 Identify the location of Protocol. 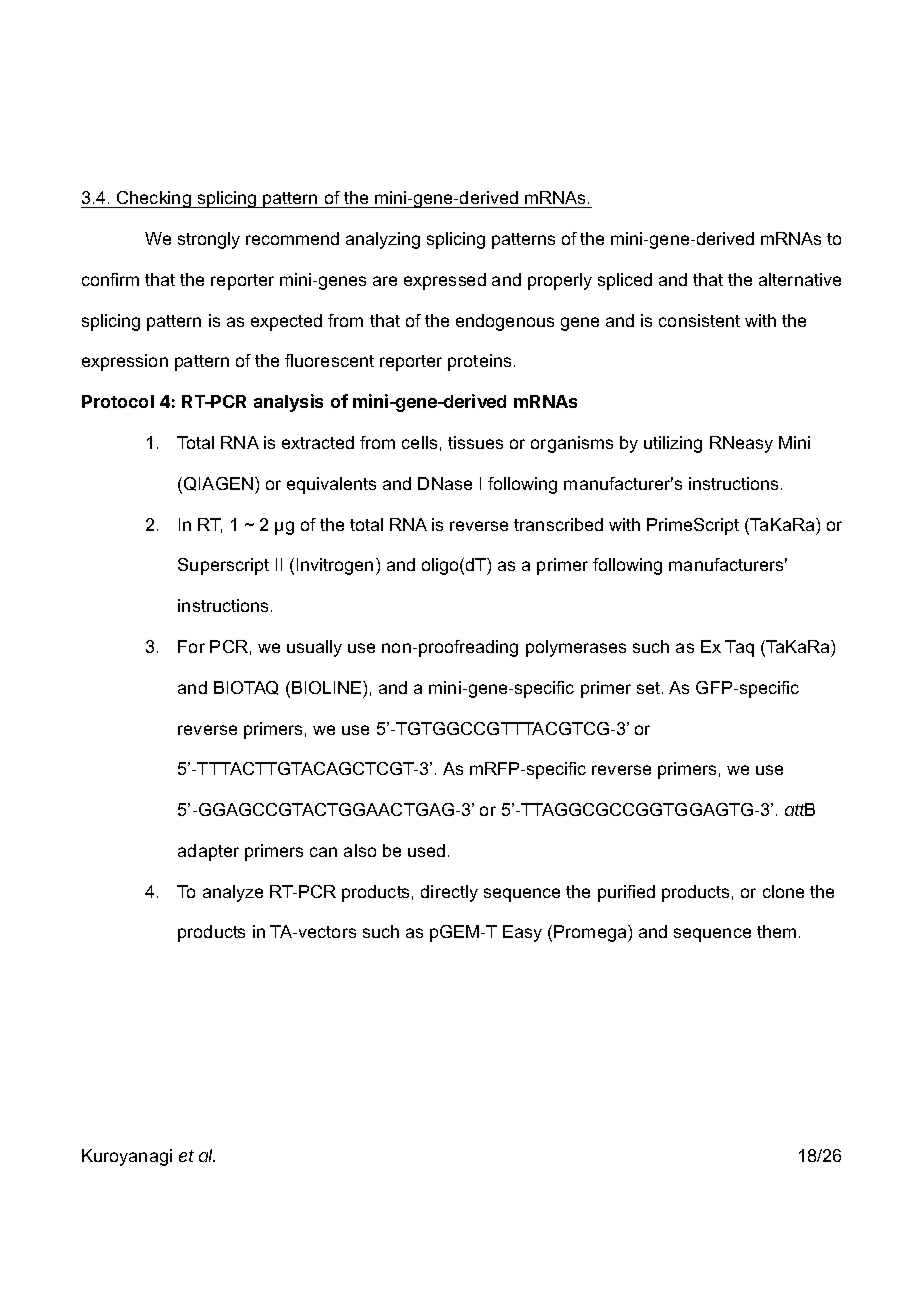
(118, 401).
